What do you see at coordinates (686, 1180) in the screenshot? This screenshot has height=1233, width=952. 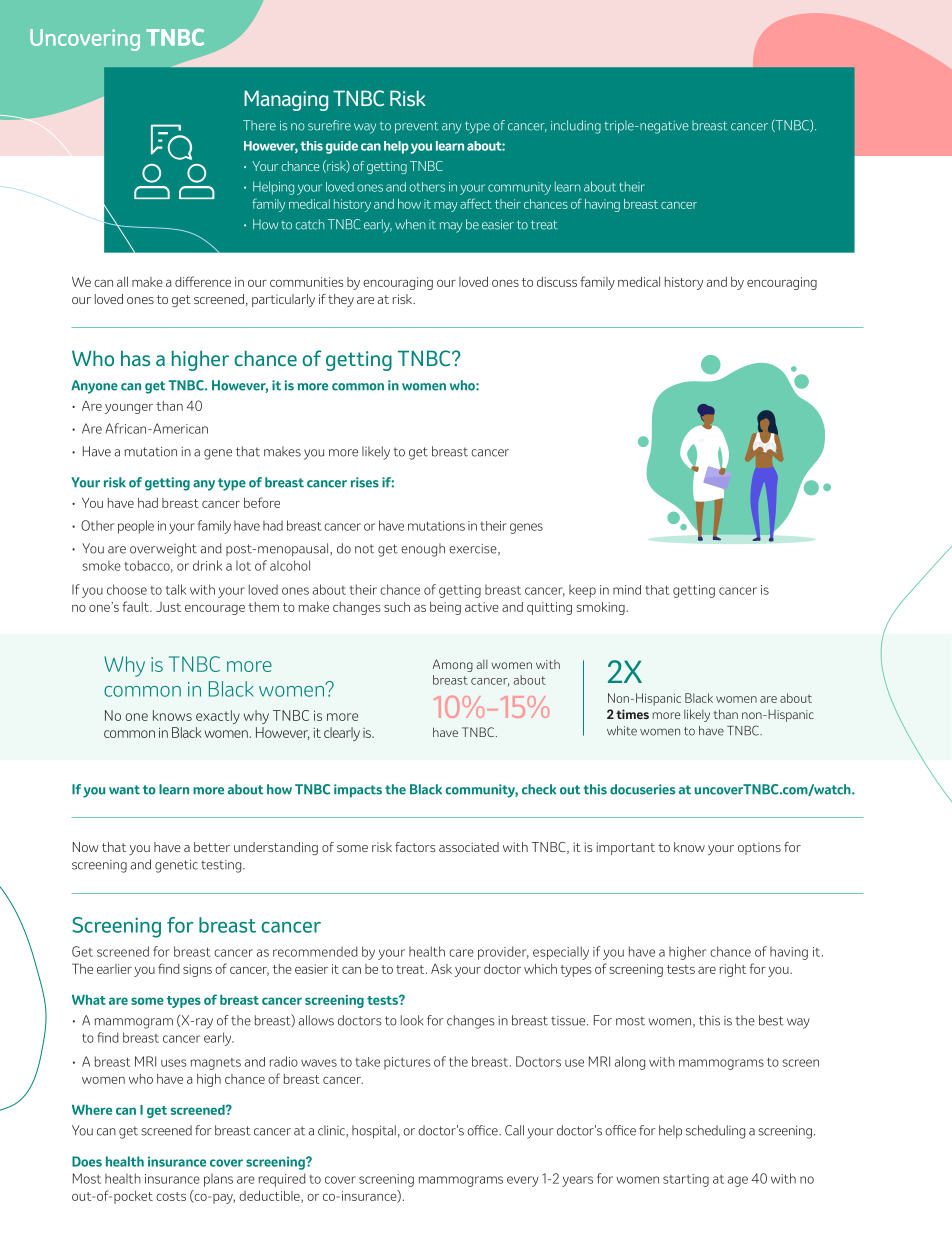 I see `starting` at bounding box center [686, 1180].
